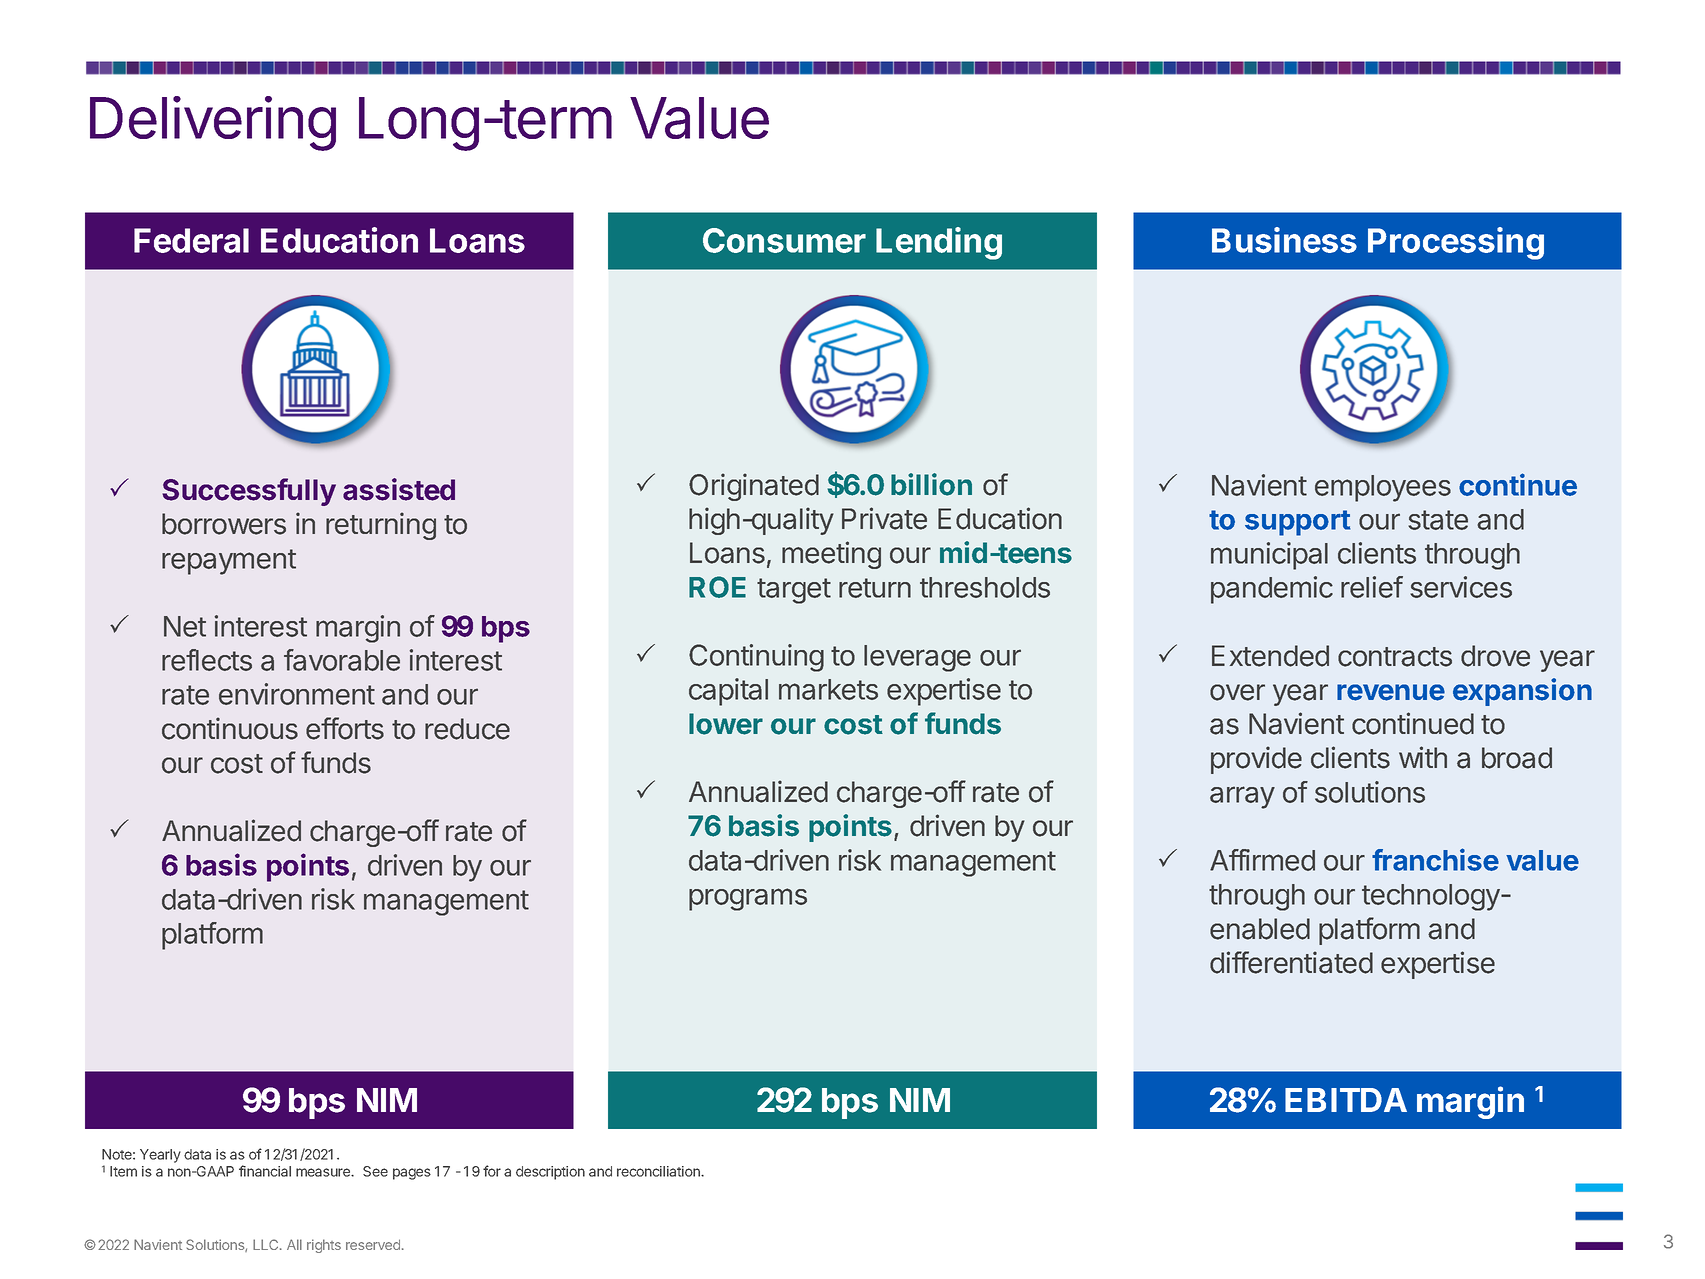  I want to click on Delivering, so click(213, 123).
